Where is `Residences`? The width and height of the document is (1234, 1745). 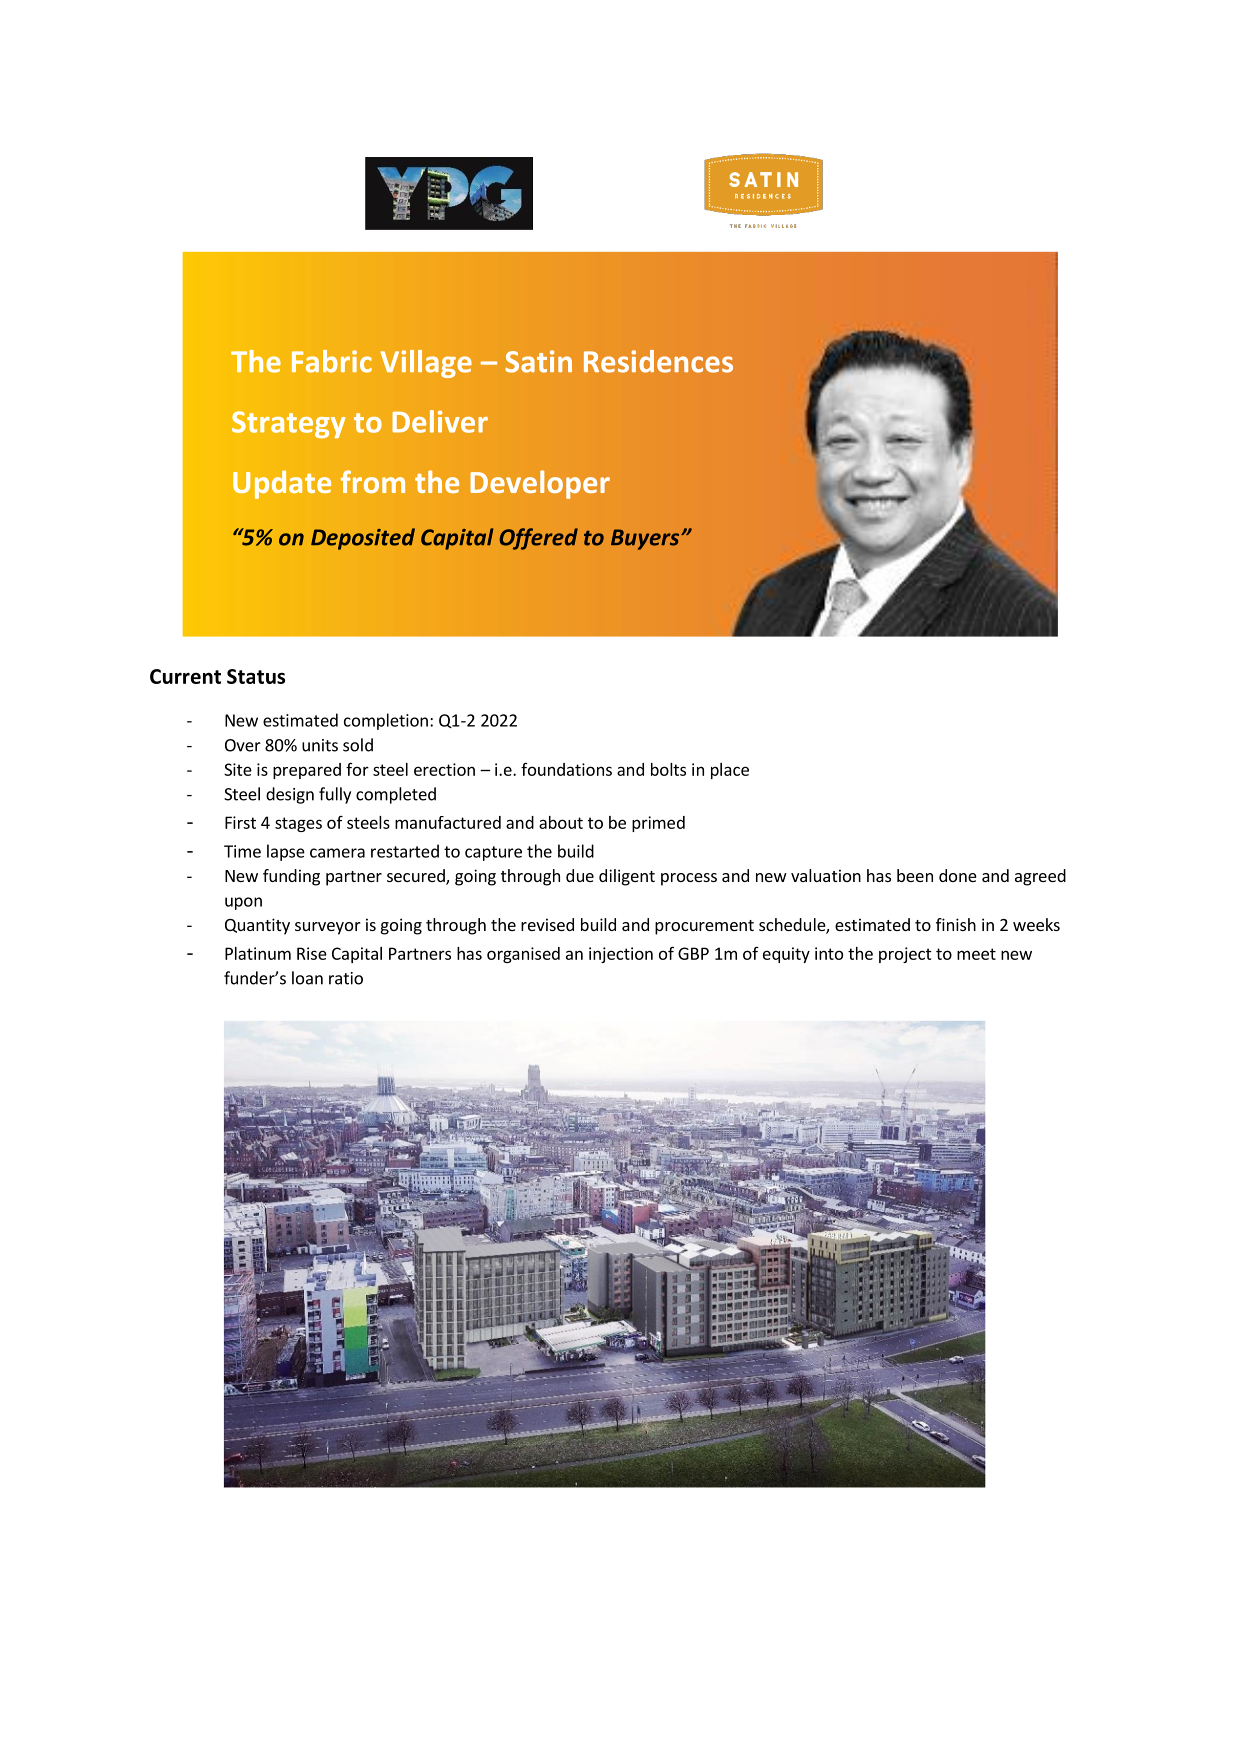 Residences is located at coordinates (658, 361).
